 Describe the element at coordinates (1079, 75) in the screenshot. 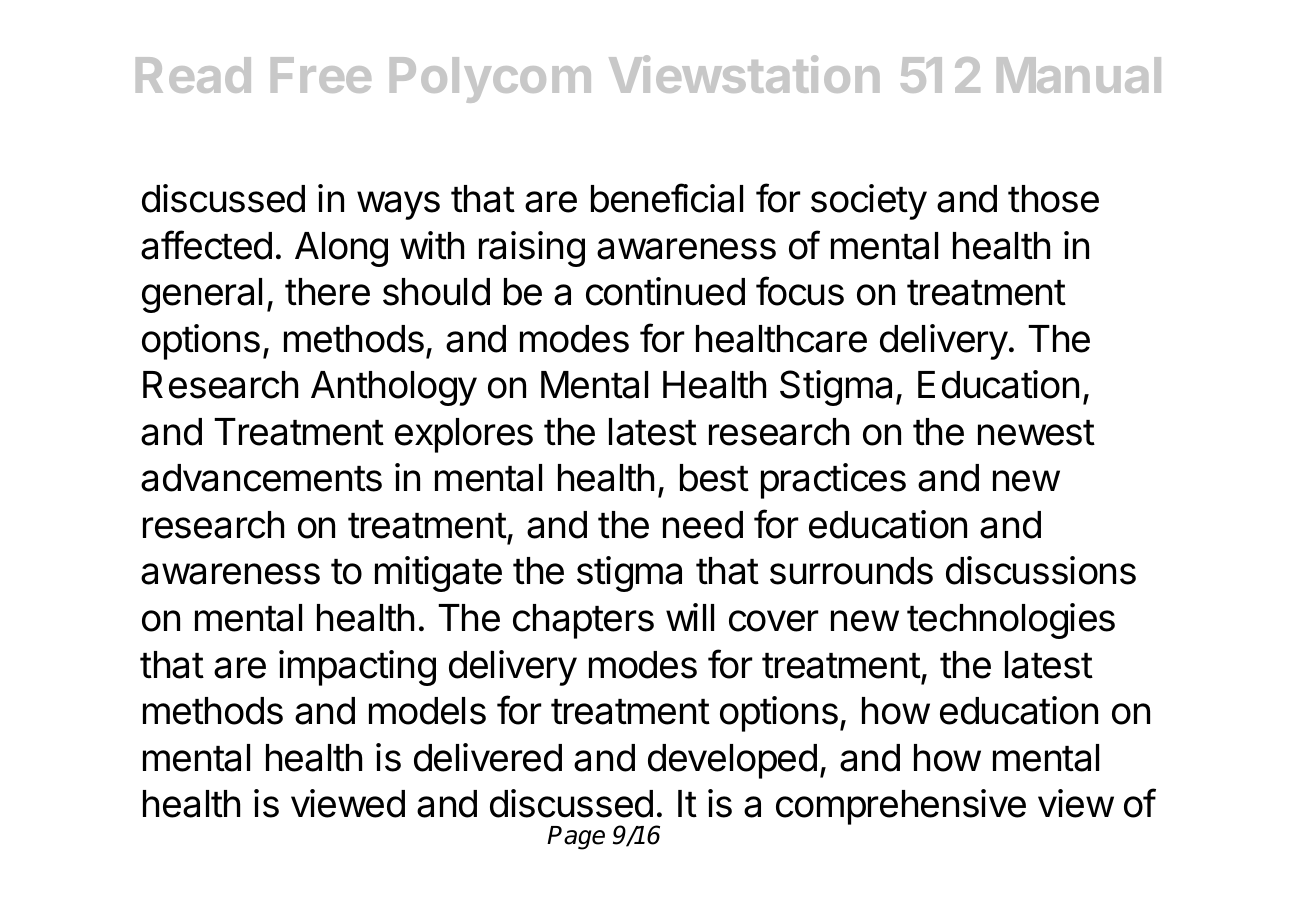

I see `Manual` at that location.
